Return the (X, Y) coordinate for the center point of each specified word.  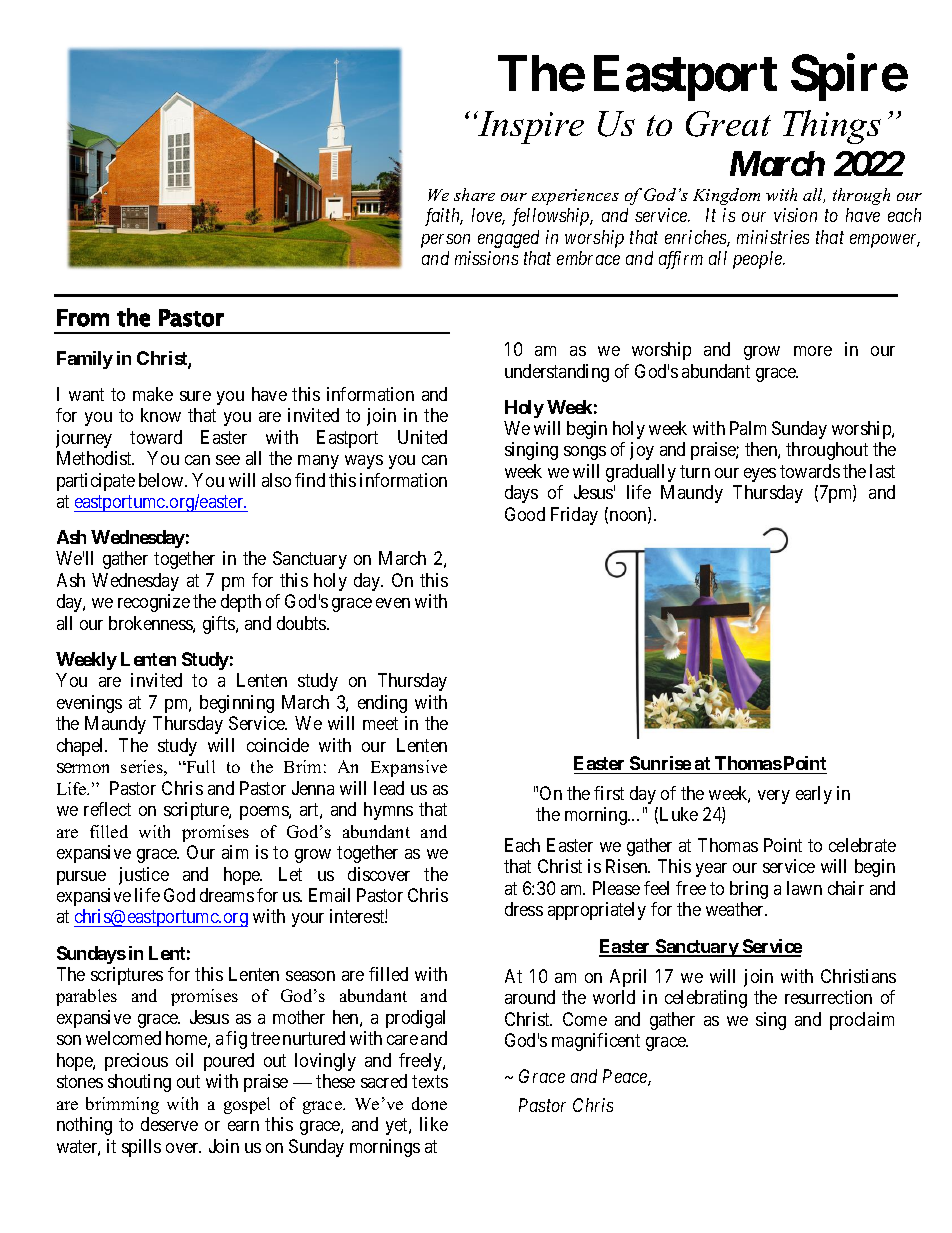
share (474, 194)
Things (832, 127)
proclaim (862, 1021)
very (774, 797)
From (83, 318)
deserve (169, 1124)
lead (389, 788)
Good (525, 514)
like (434, 1124)
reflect (107, 809)
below (162, 480)
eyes (760, 475)
